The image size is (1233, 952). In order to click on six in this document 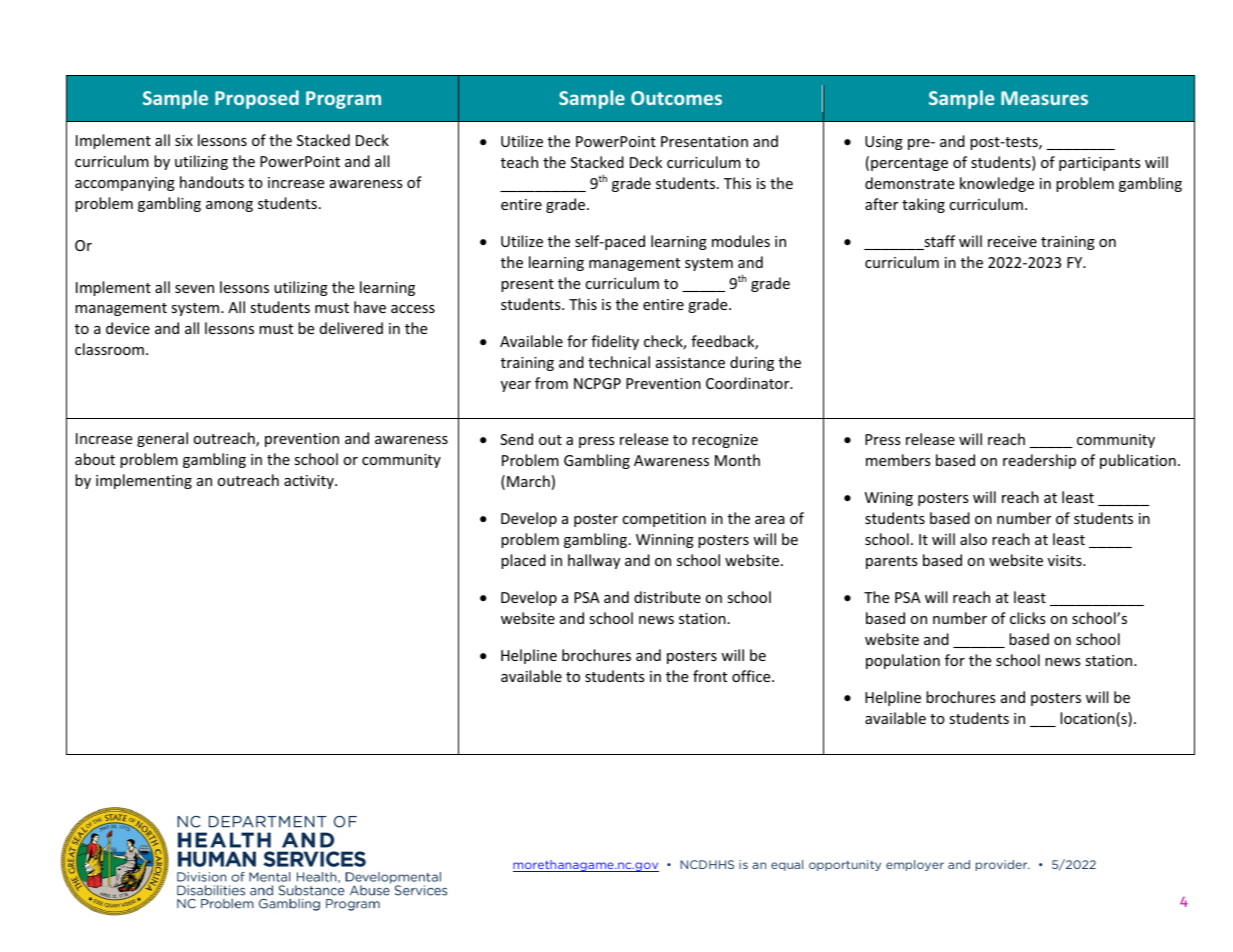, I will do `click(184, 140)`.
